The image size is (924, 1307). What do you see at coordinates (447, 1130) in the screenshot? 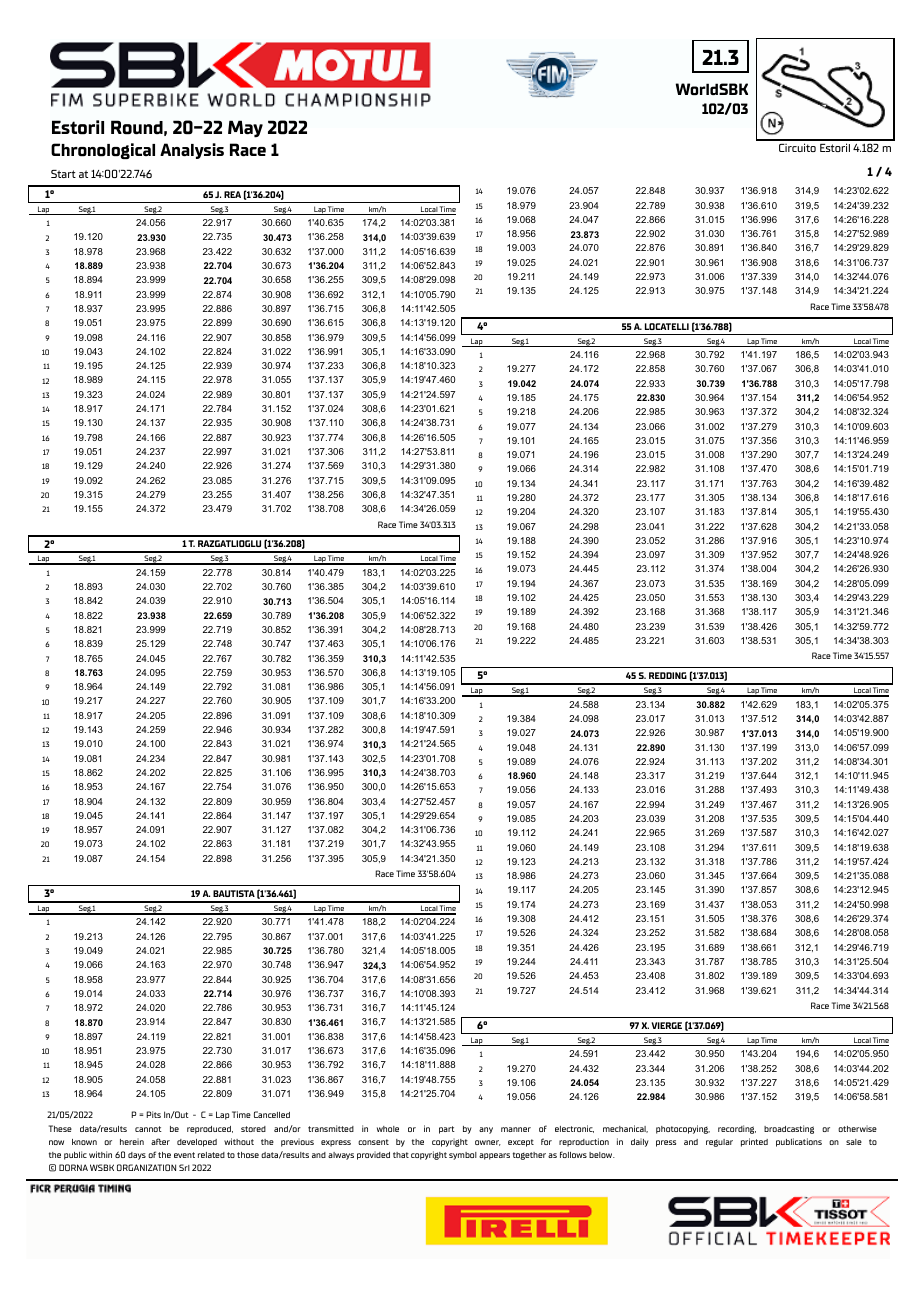
I see `part` at bounding box center [447, 1130].
